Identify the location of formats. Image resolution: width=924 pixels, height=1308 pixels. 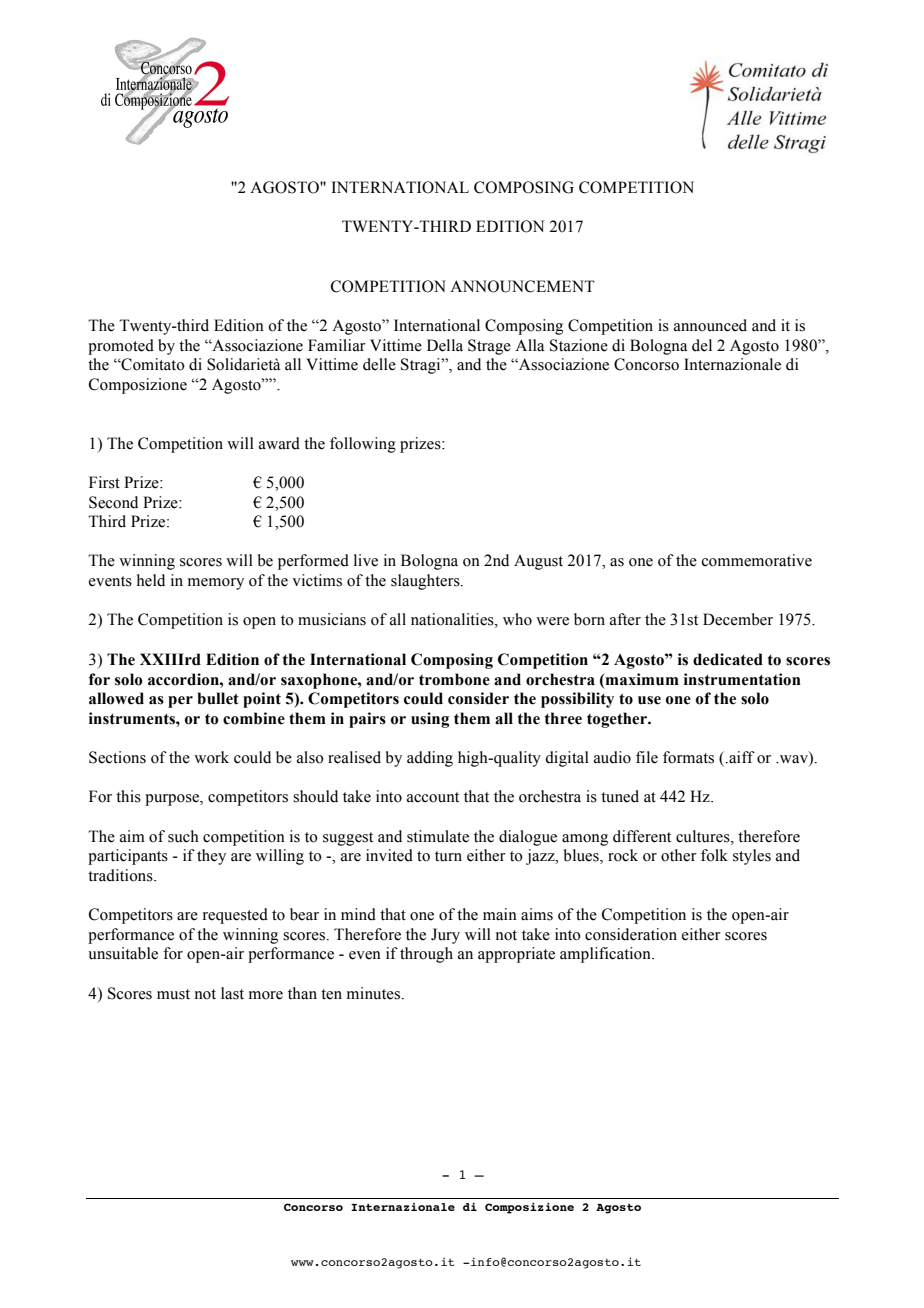
(688, 757).
